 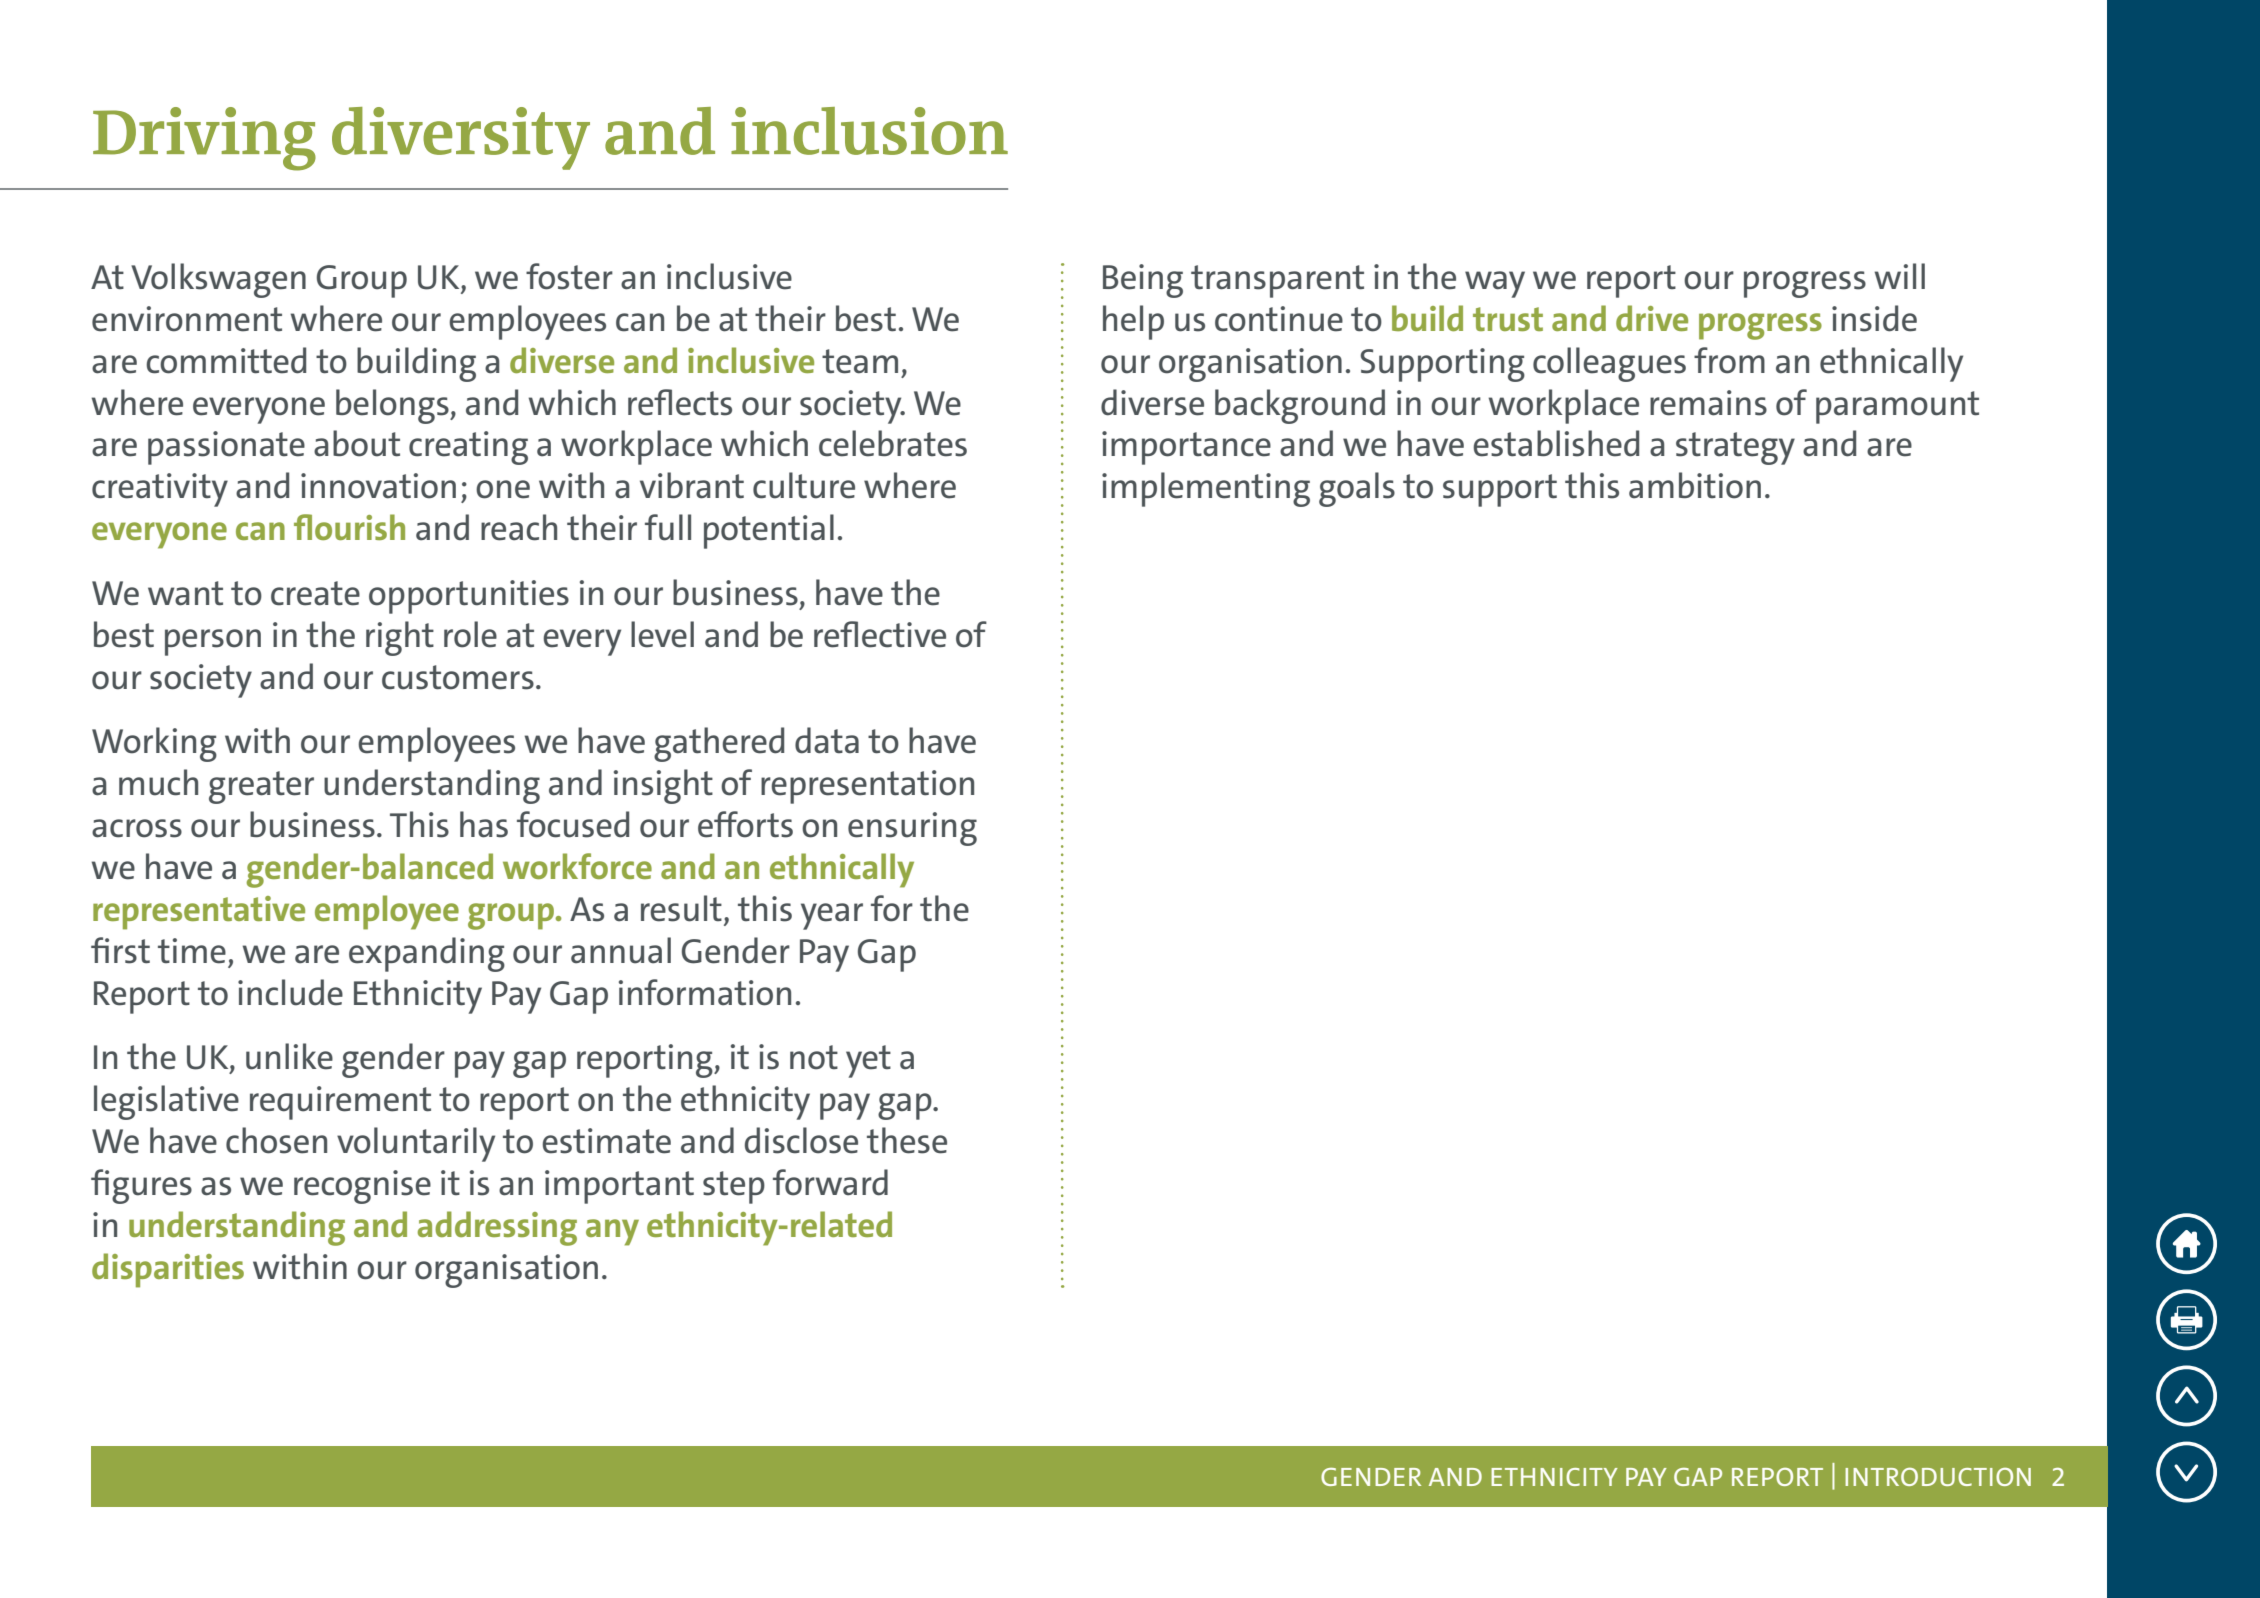 What do you see at coordinates (612, 1232) in the image?
I see `any` at bounding box center [612, 1232].
